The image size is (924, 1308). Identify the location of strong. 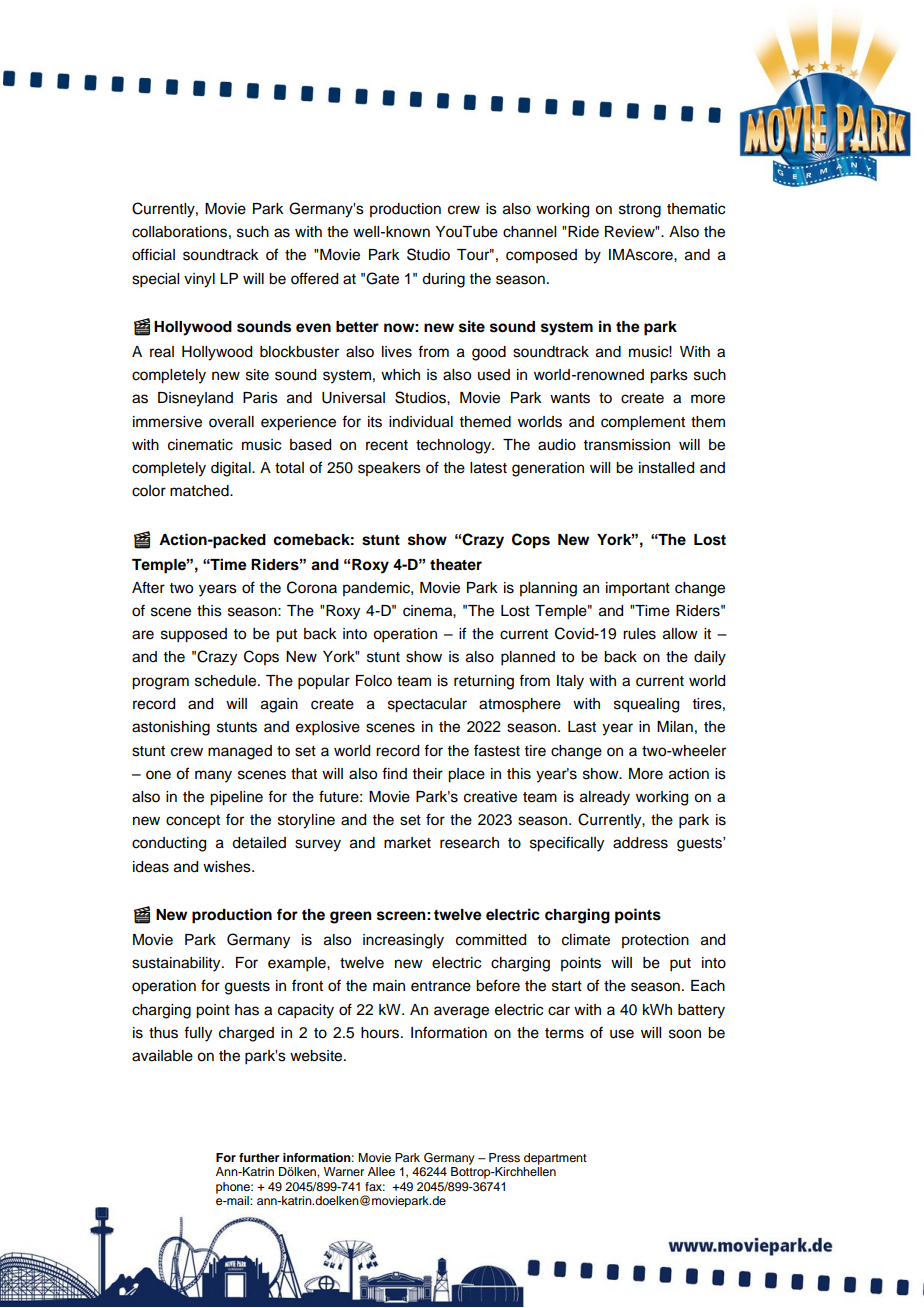
(640, 211).
